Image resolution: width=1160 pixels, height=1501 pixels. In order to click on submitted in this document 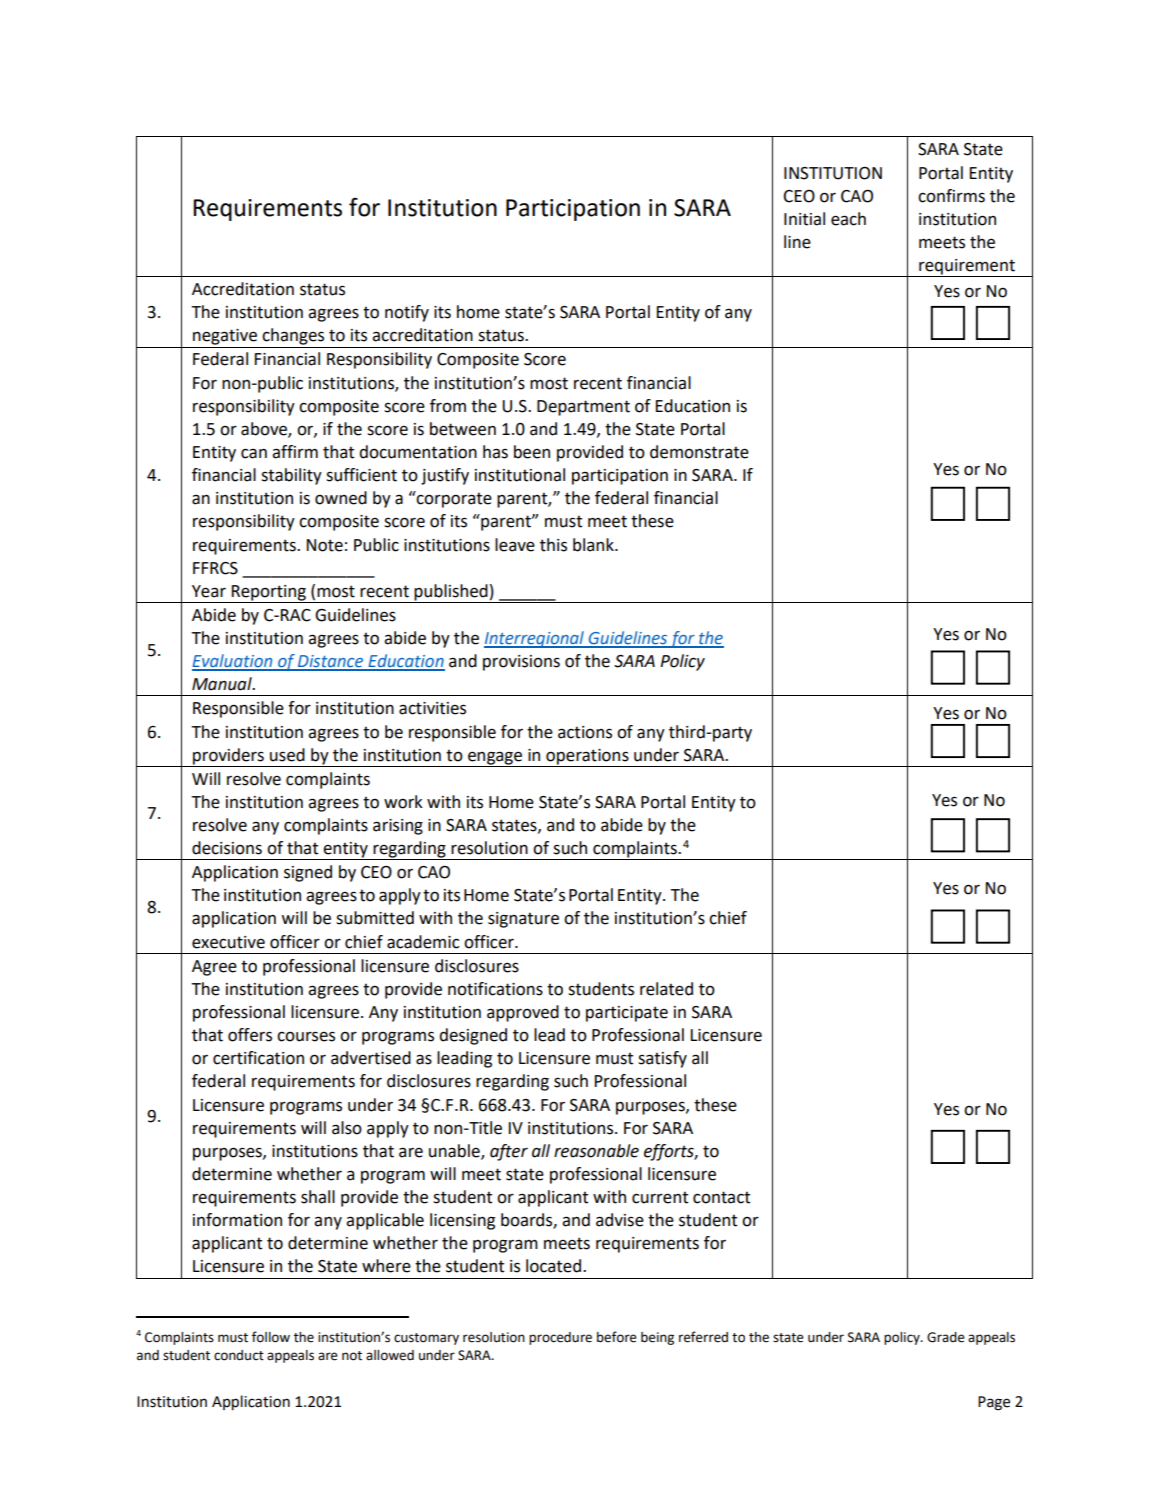, I will do `click(375, 918)`.
